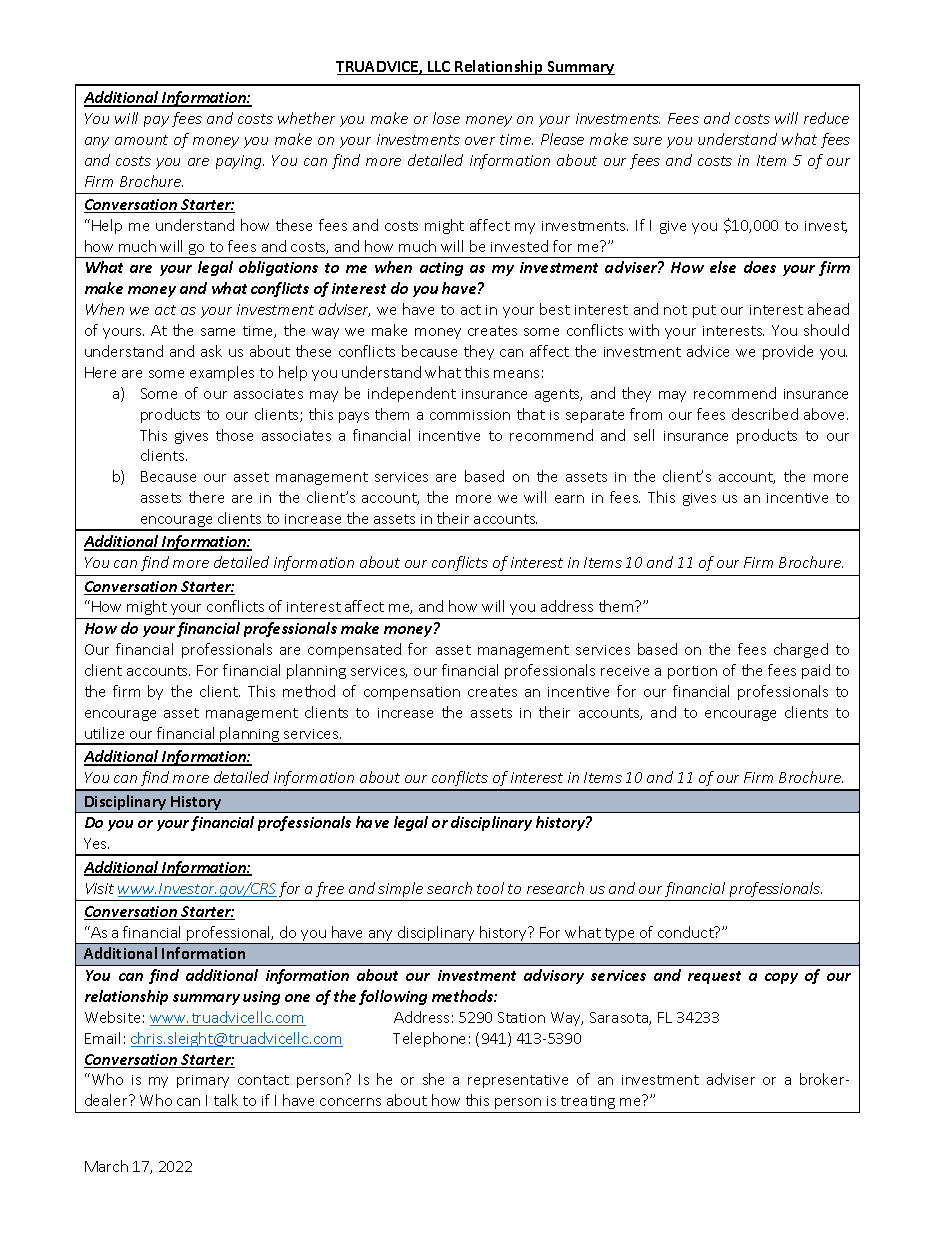  What do you see at coordinates (801, 650) in the screenshot?
I see `charged` at bounding box center [801, 650].
